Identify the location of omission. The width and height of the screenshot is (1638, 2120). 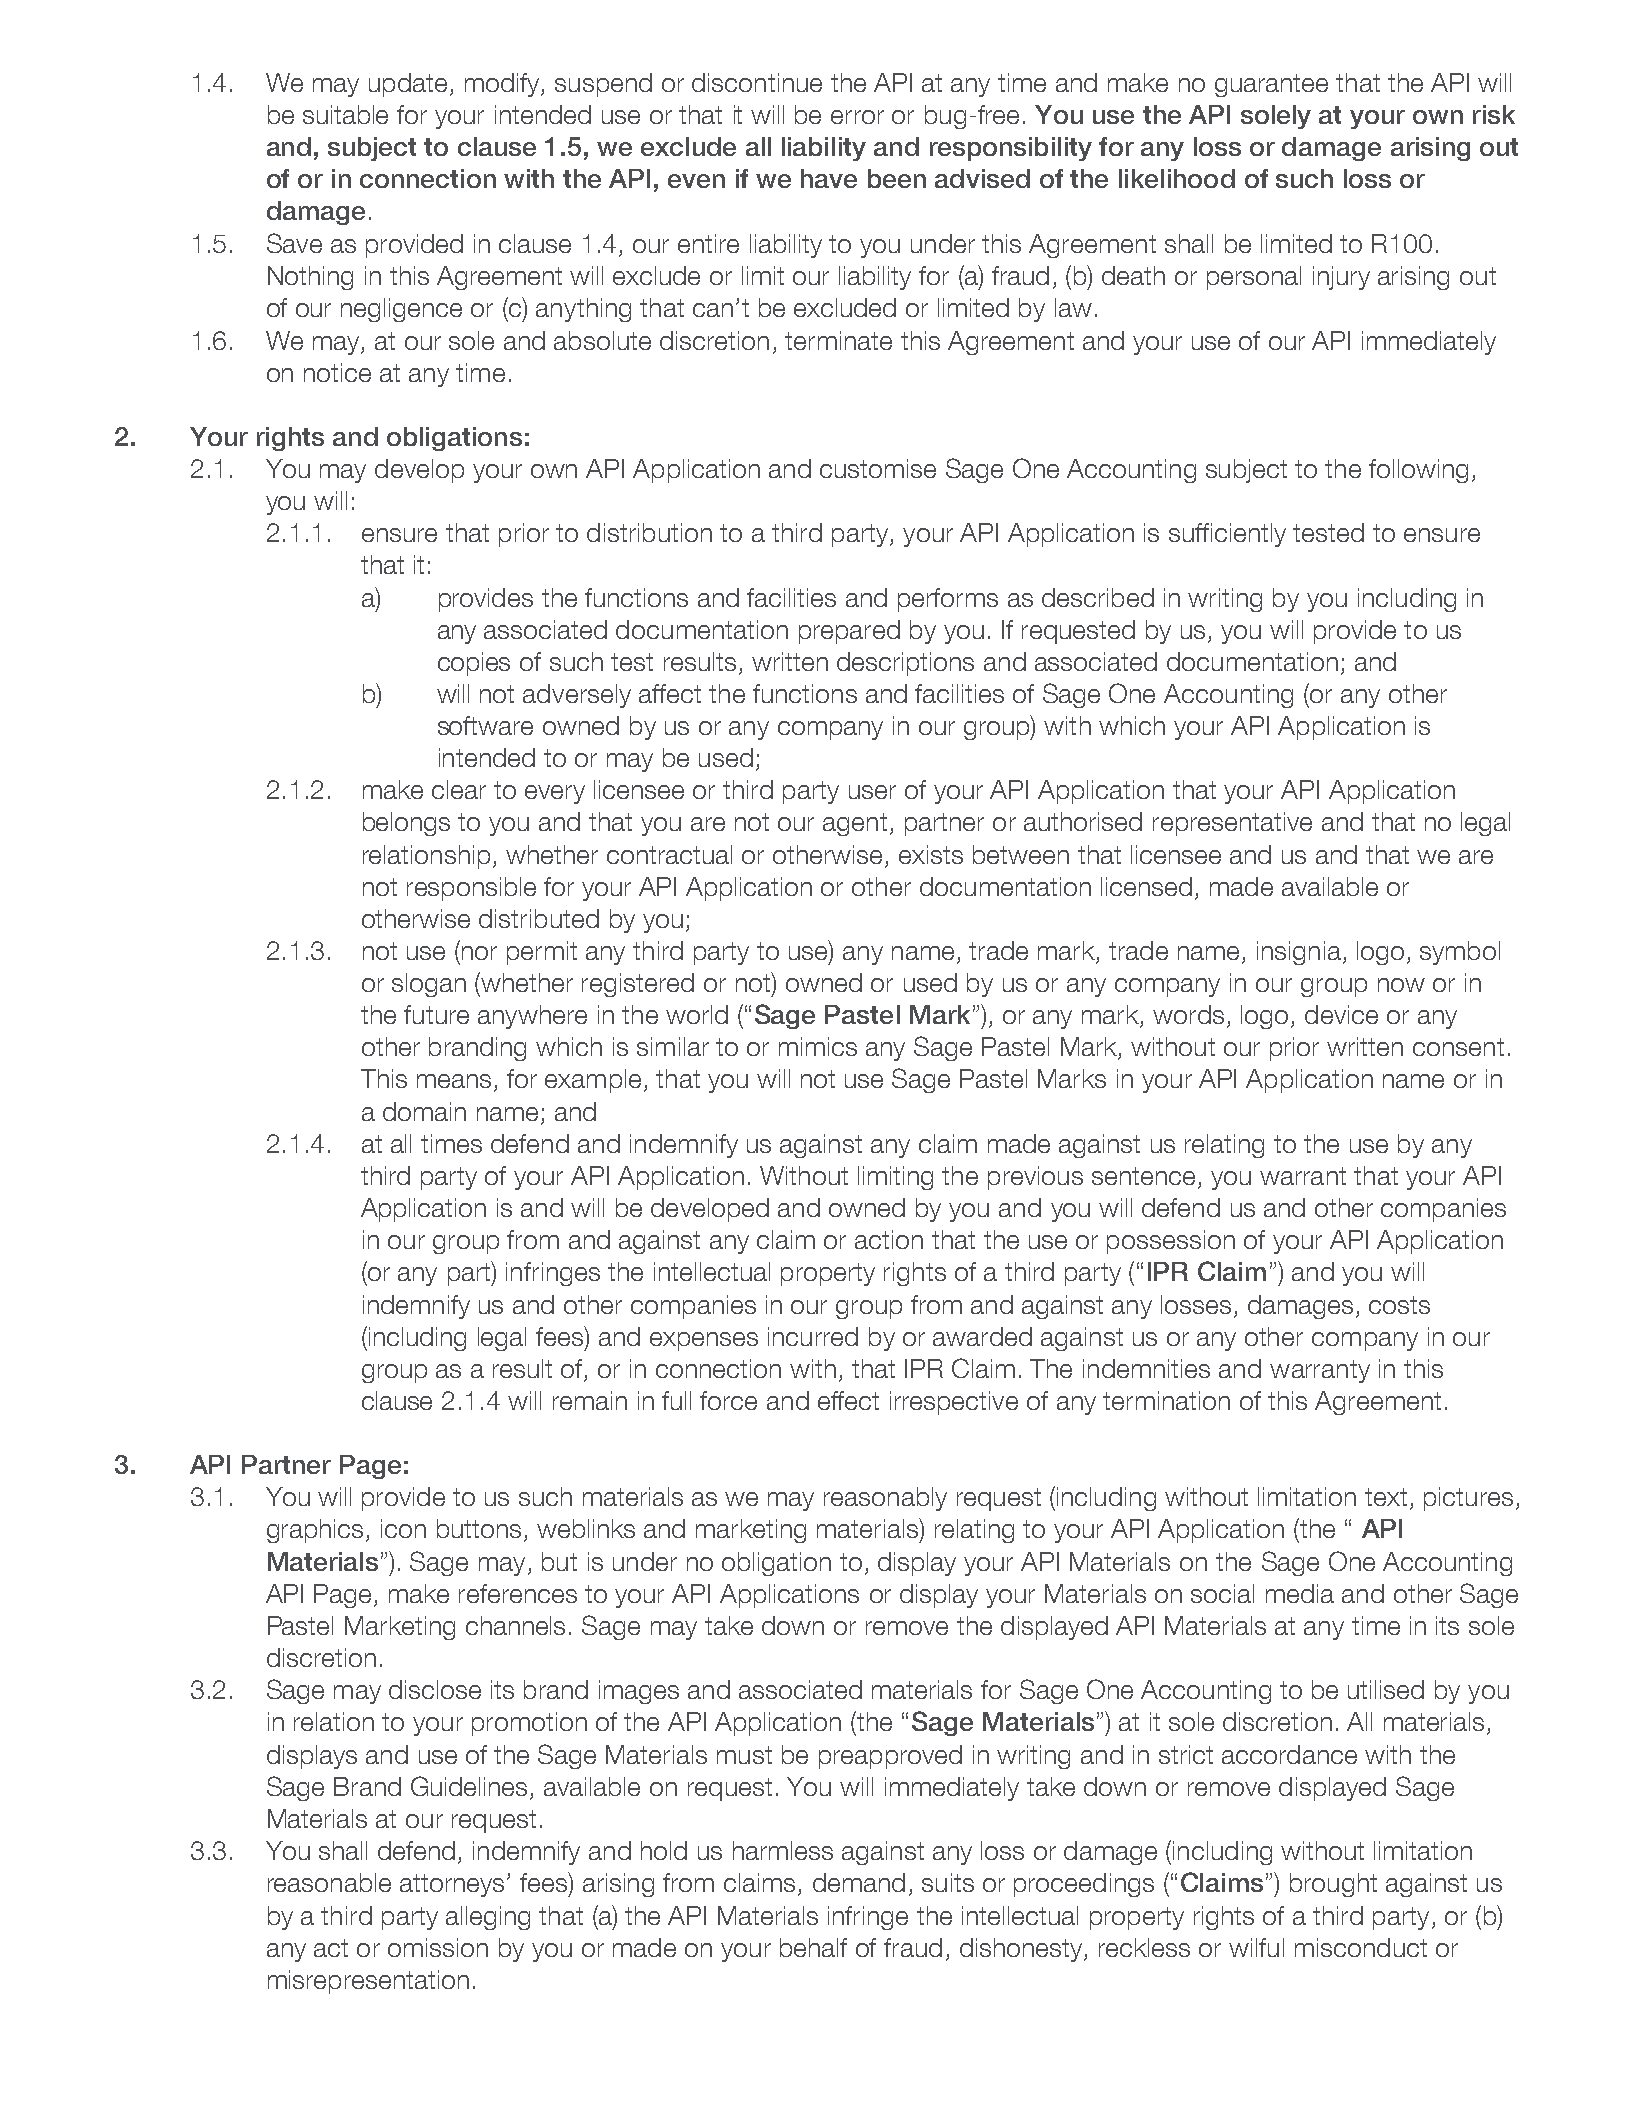
(438, 1947).
